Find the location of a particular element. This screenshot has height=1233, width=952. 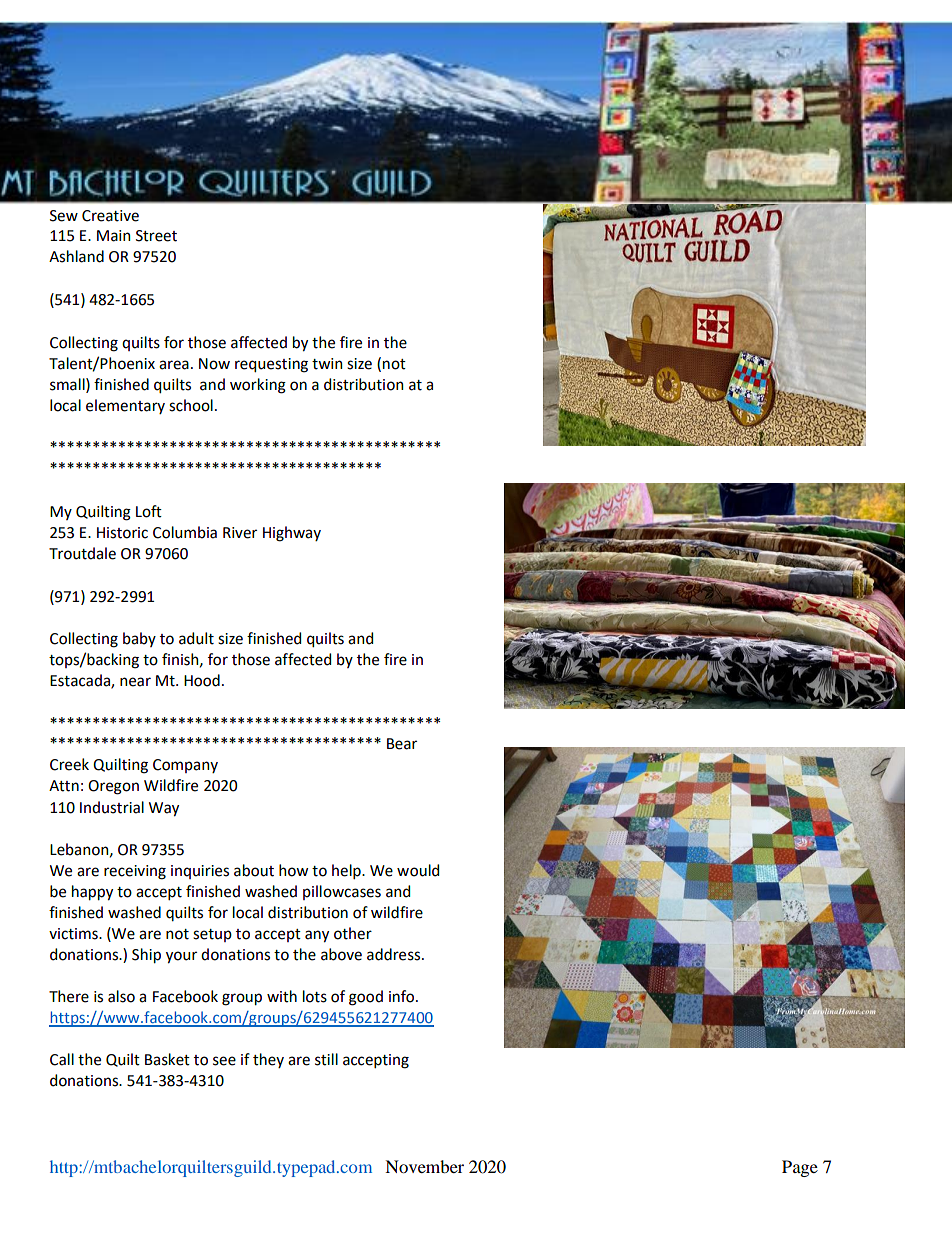

would is located at coordinates (418, 870).
